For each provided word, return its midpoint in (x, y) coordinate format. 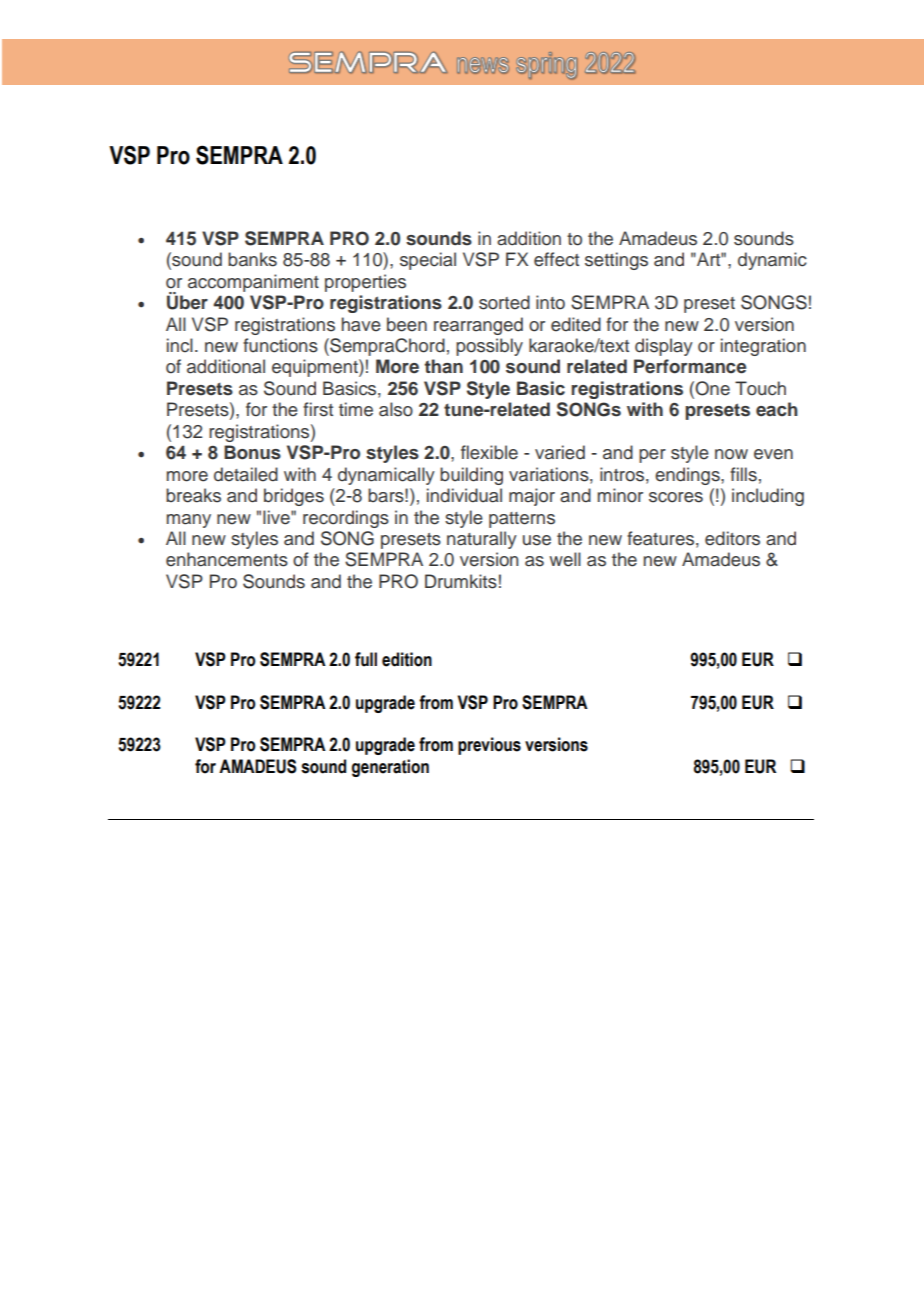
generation (390, 768)
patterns (522, 520)
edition (407, 659)
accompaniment (253, 283)
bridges (294, 497)
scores (676, 497)
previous (489, 746)
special (428, 261)
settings (616, 261)
